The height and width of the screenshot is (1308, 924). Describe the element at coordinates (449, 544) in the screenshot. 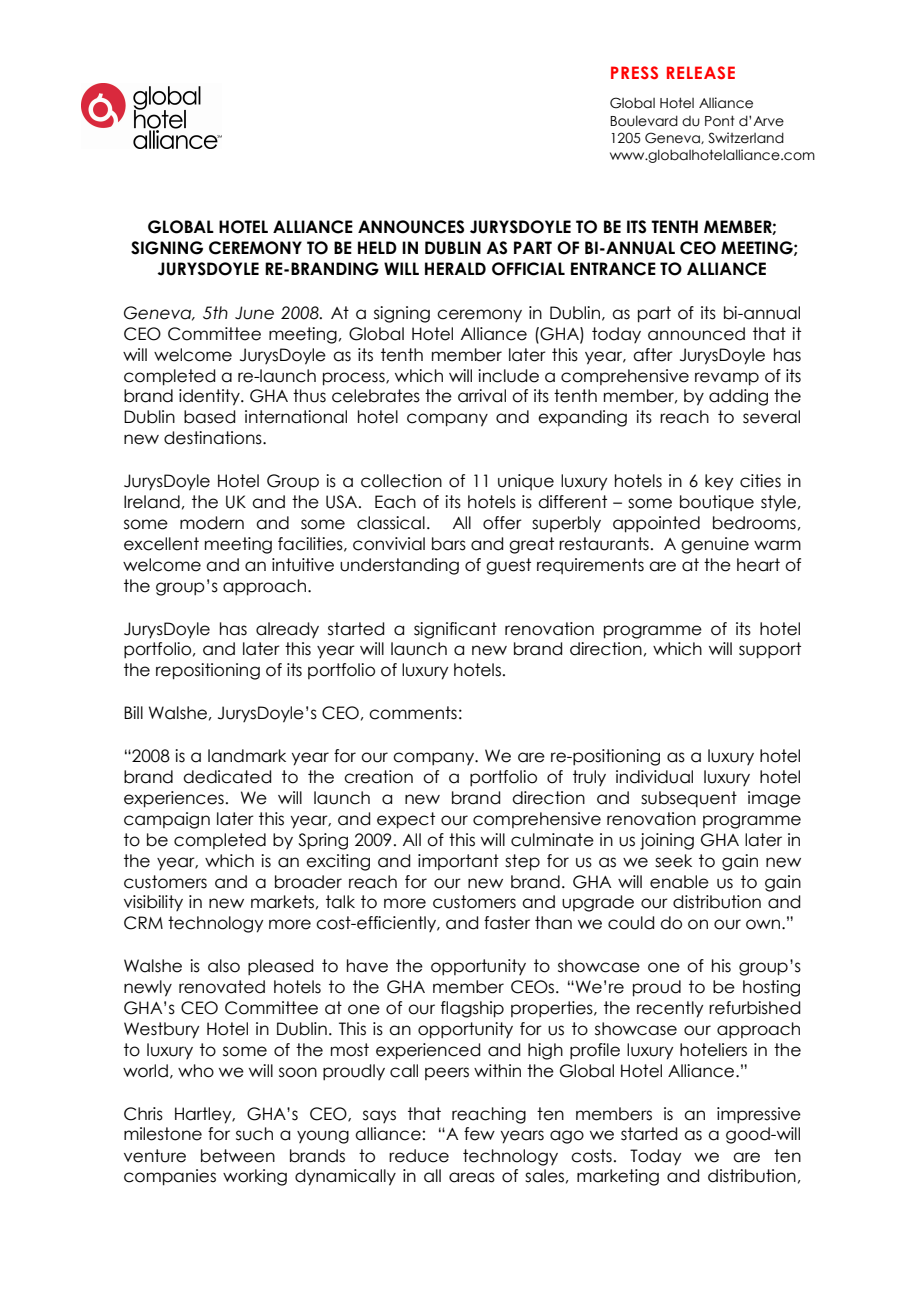

I see `bars` at that location.
